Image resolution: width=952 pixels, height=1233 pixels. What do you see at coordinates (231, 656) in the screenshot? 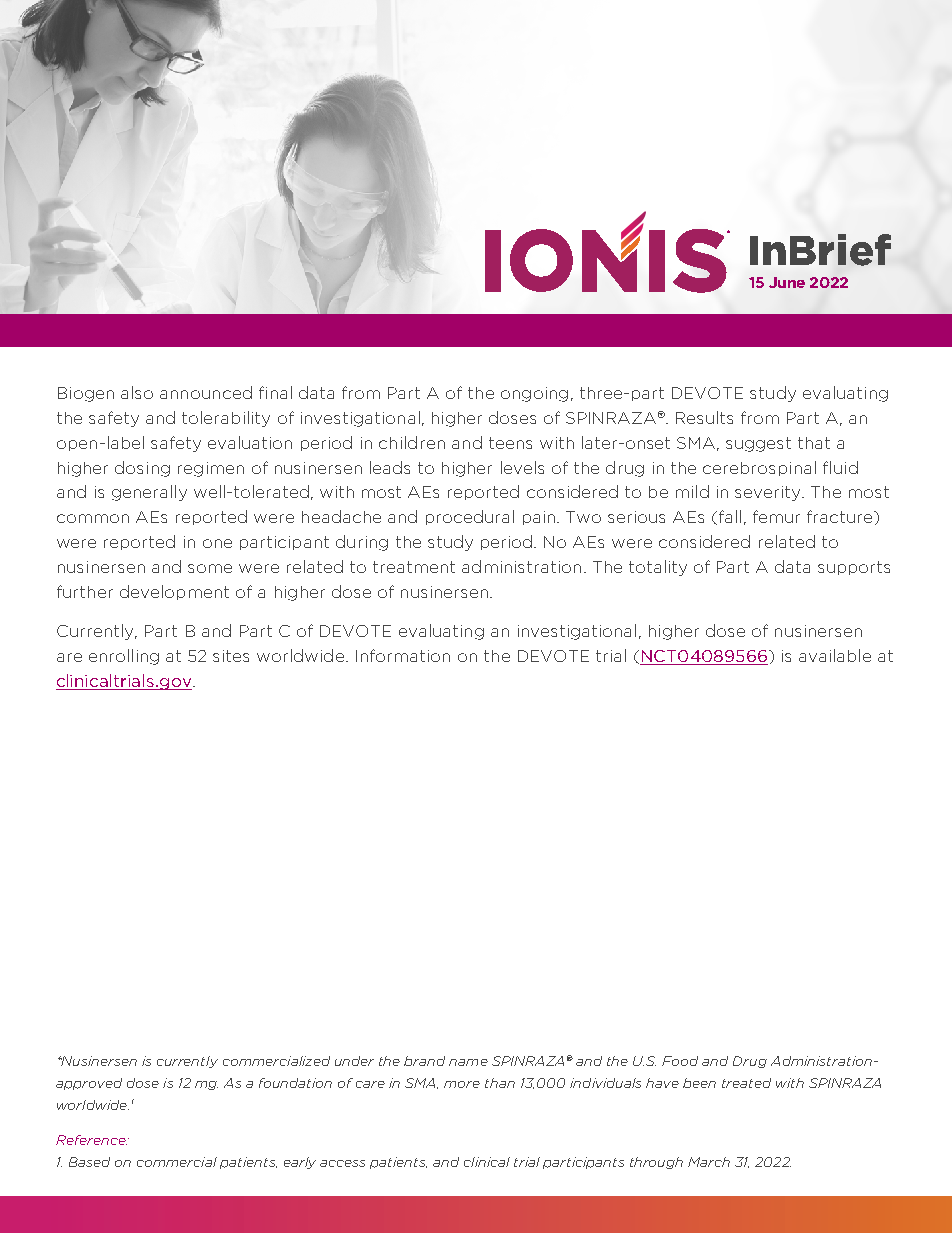
I see `sites` at bounding box center [231, 656].
